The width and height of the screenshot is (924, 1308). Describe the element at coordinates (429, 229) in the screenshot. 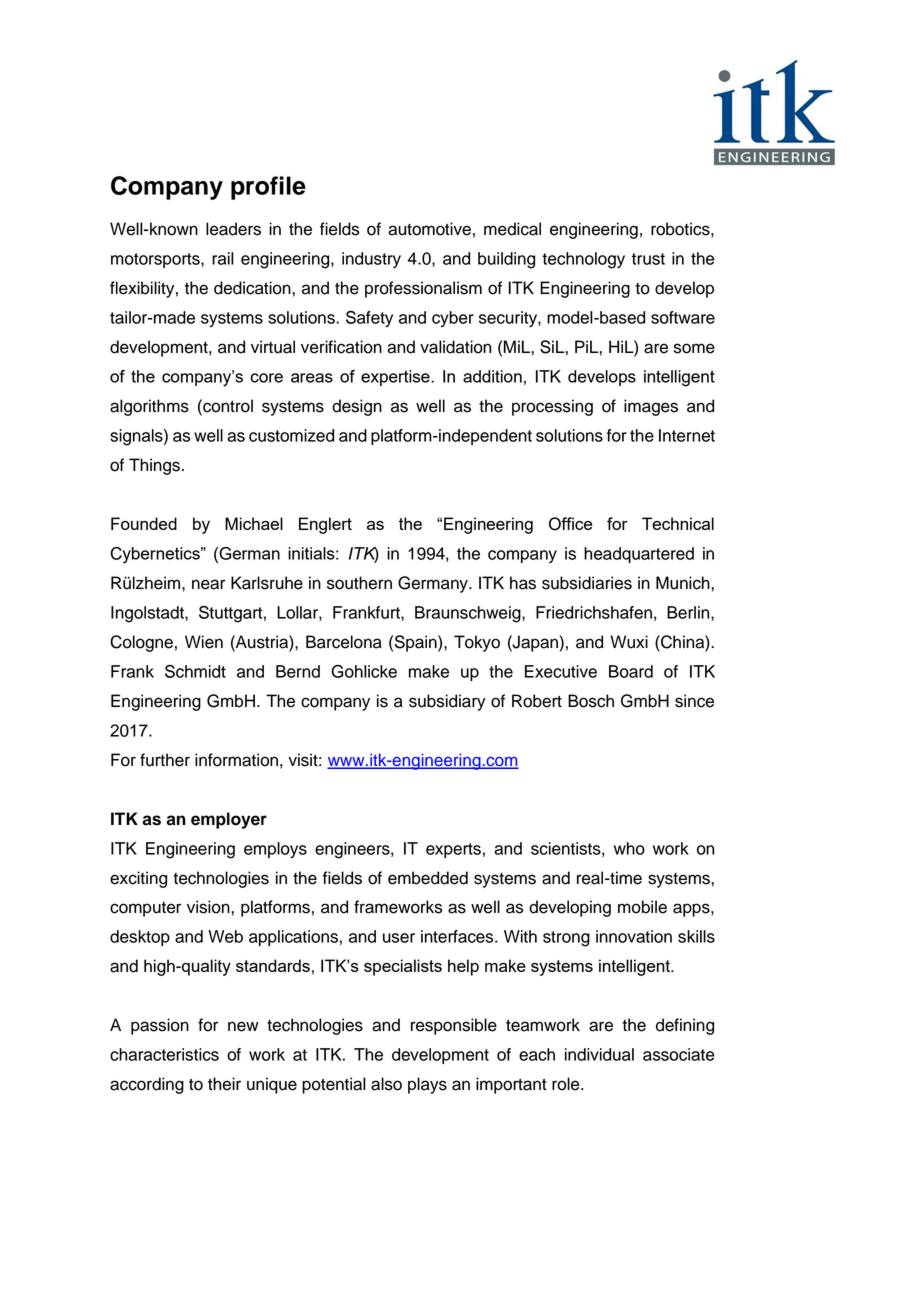

I see `automotive` at that location.
